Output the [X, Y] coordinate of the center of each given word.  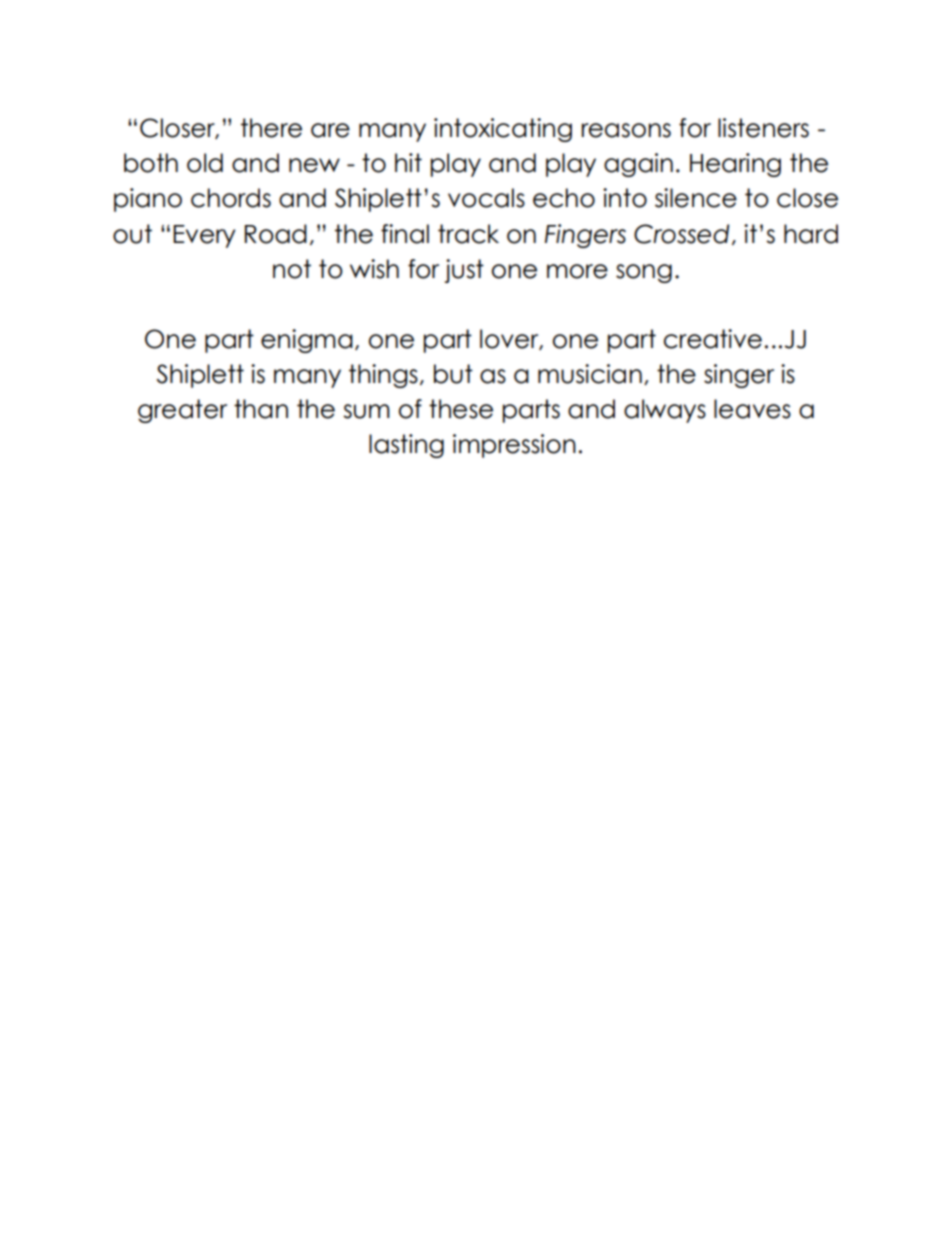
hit [408, 162]
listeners [763, 128]
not [292, 269]
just [464, 271]
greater [182, 411]
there [271, 128]
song [644, 273]
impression [514, 446]
